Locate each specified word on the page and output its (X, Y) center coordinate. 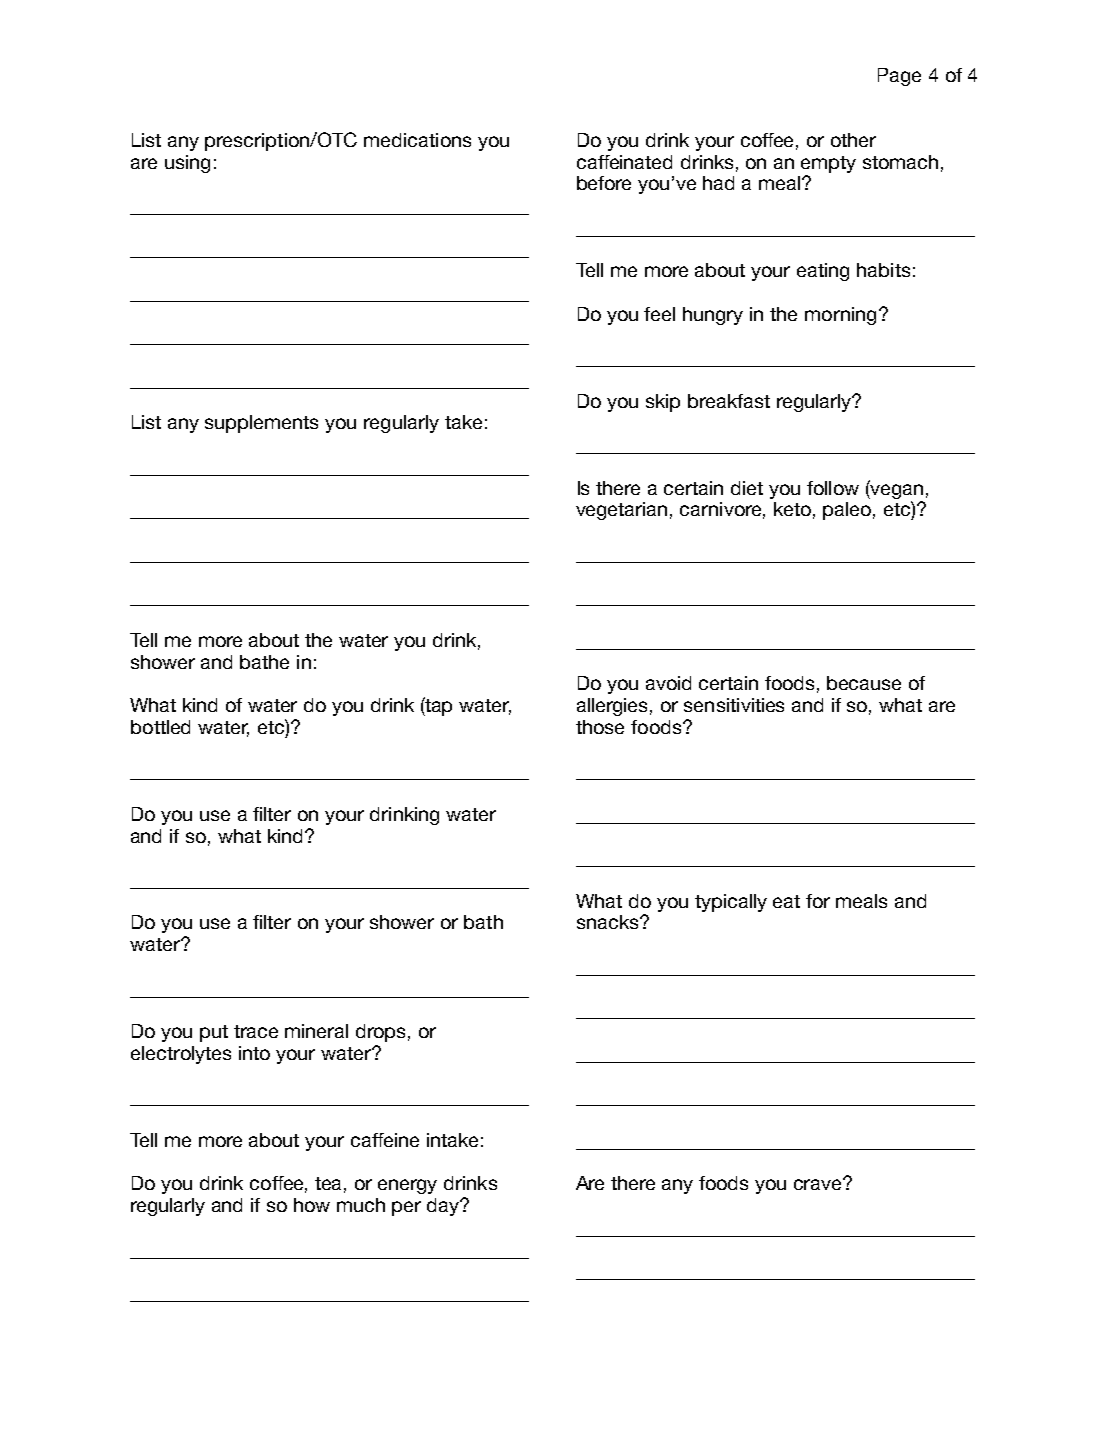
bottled (160, 727)
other (853, 140)
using (187, 164)
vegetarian (621, 511)
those (600, 727)
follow (833, 488)
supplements (261, 424)
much (361, 1205)
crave (819, 1184)
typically (731, 903)
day (444, 1207)
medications (417, 140)
